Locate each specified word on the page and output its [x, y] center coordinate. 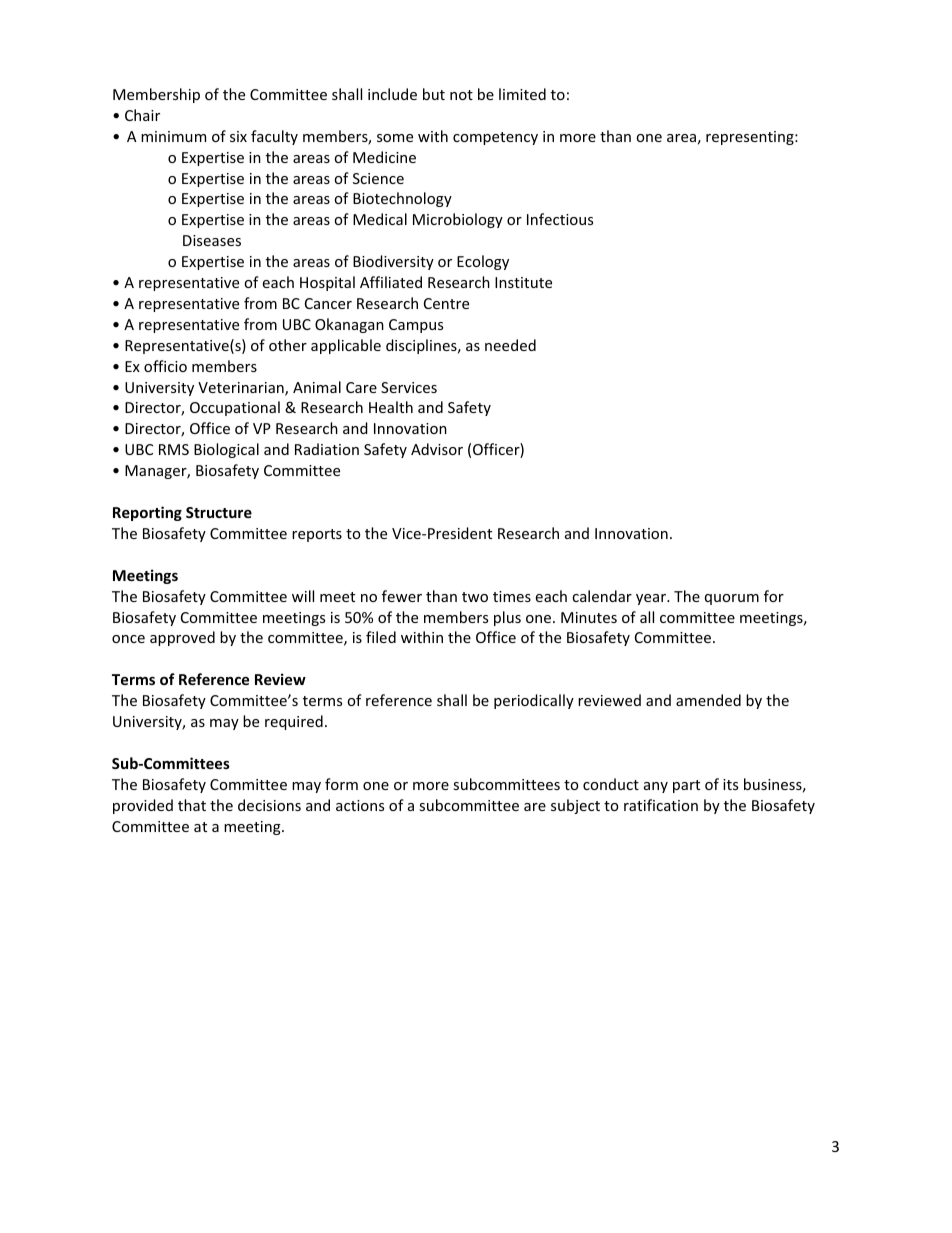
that [192, 805]
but [434, 94]
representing [751, 138]
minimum [173, 136]
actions [360, 805]
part [686, 786]
